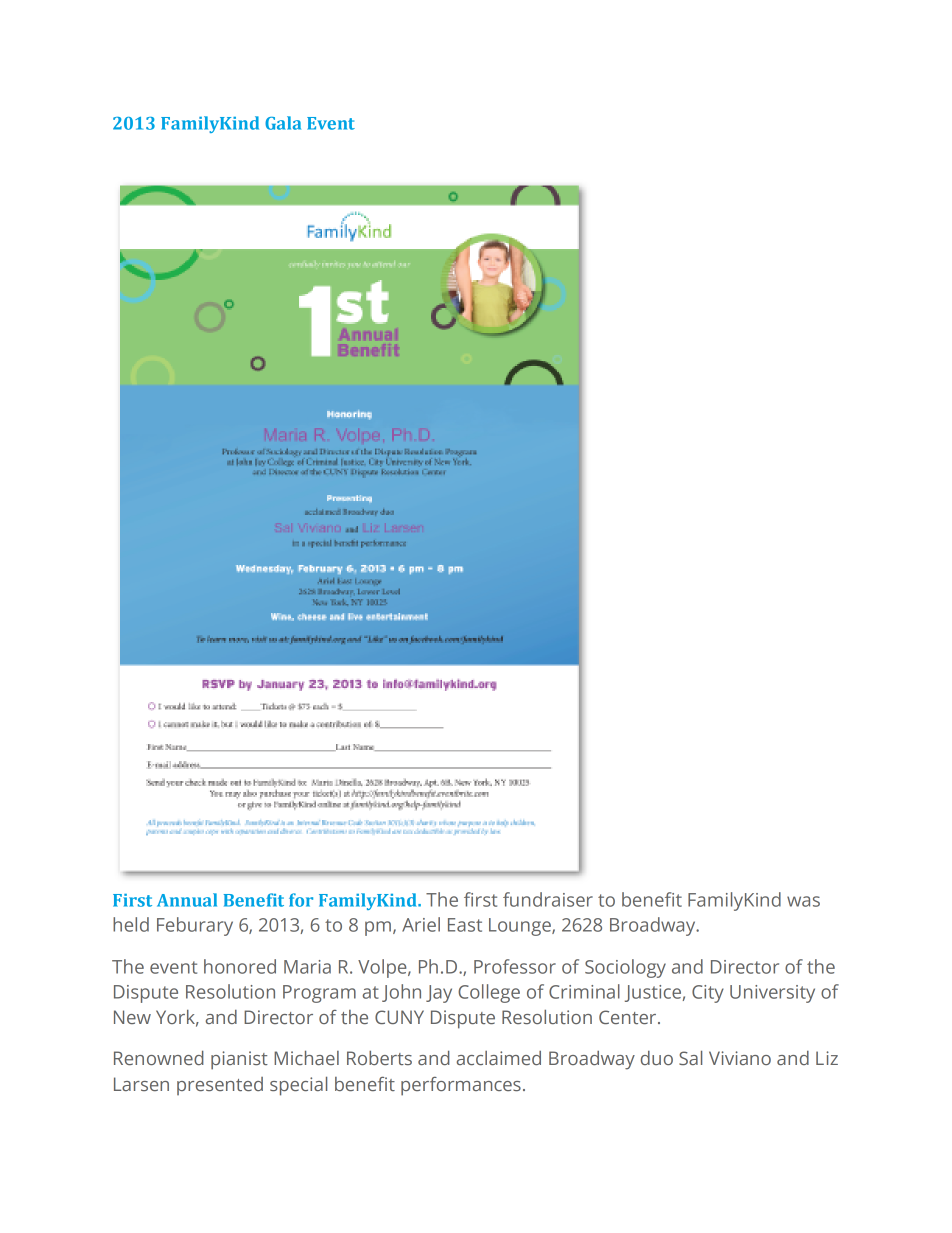  I want to click on Professor, so click(515, 966).
